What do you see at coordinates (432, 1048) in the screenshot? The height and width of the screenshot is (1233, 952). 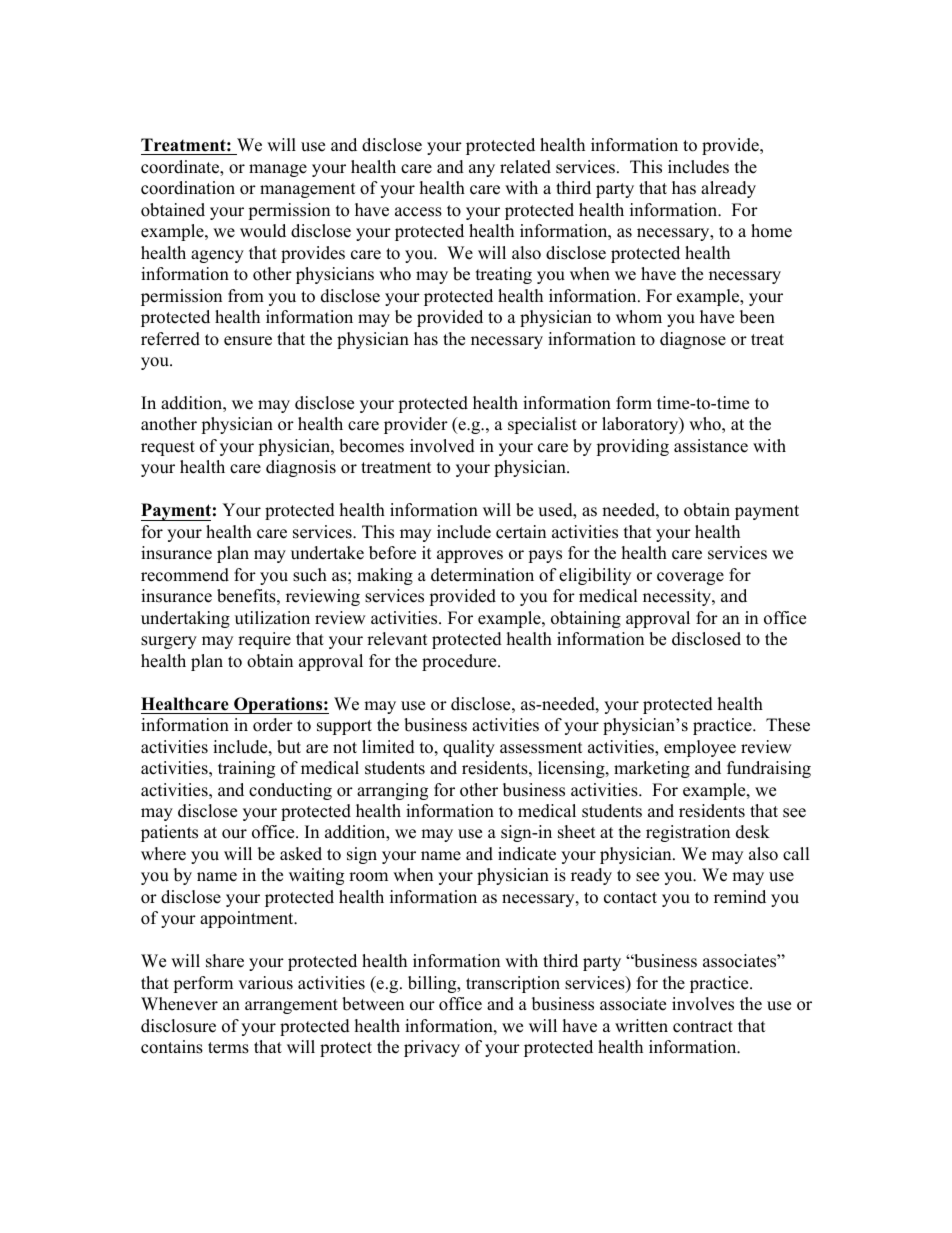 I see `privacy` at bounding box center [432, 1048].
